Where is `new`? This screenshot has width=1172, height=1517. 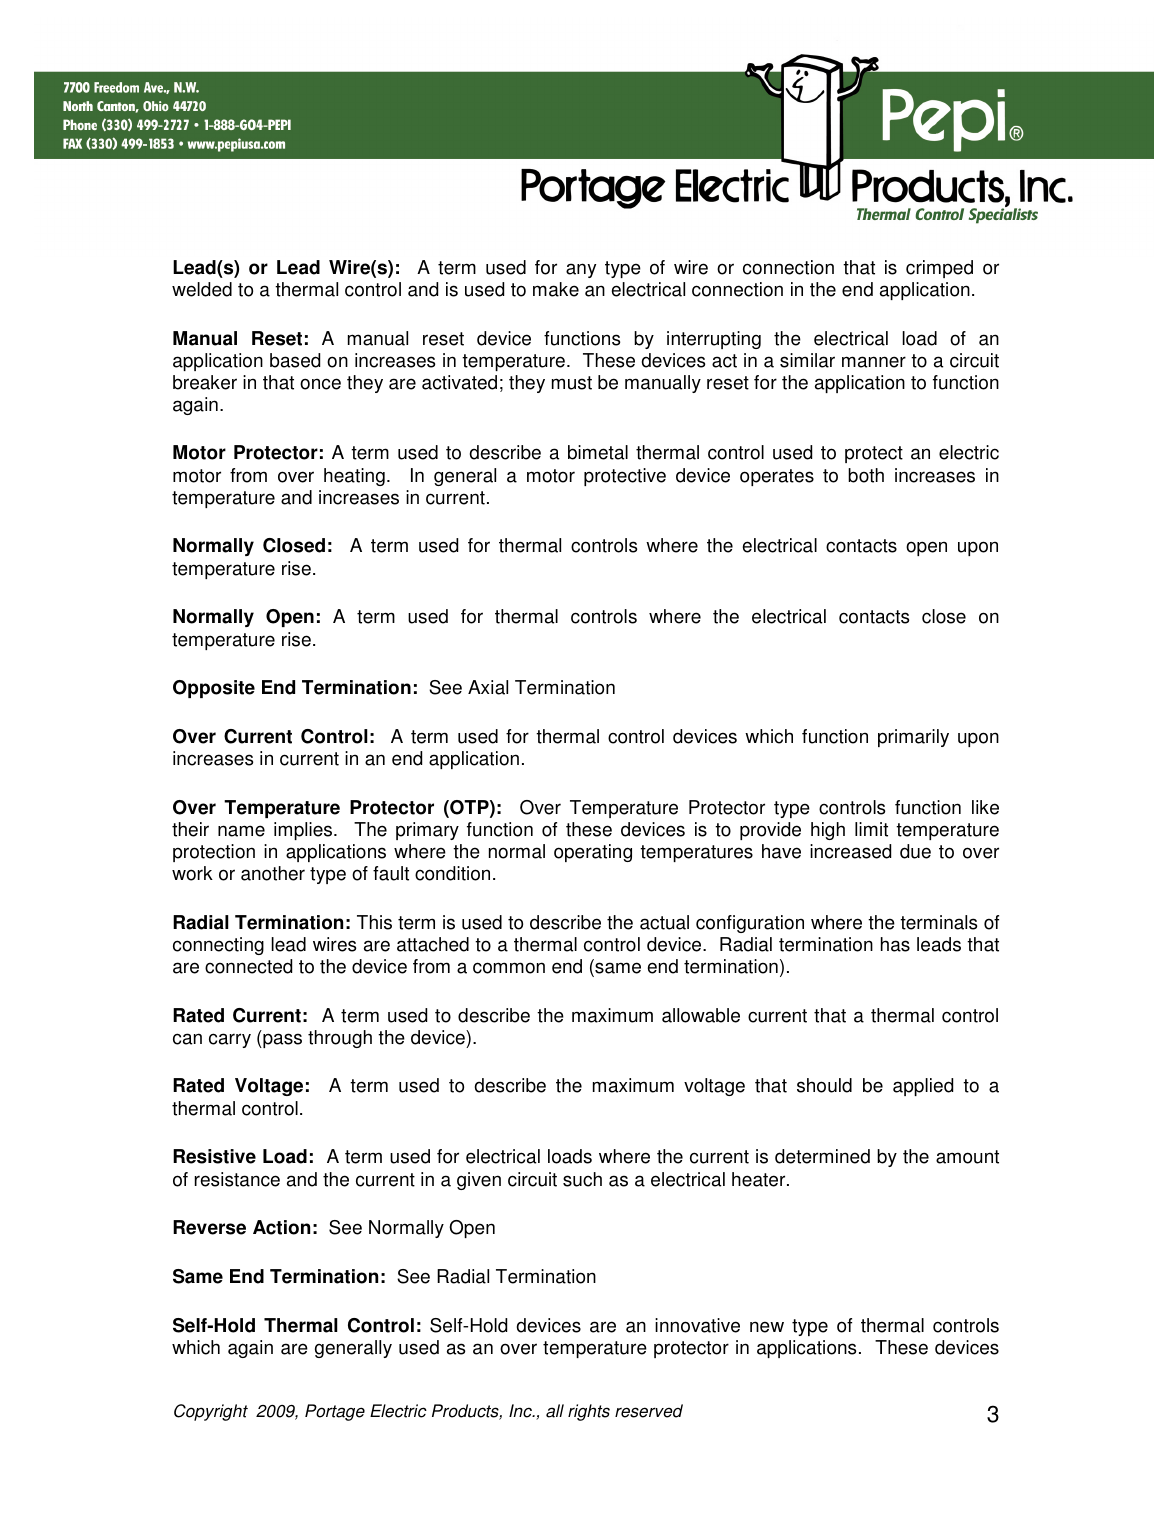 new is located at coordinates (767, 1327).
